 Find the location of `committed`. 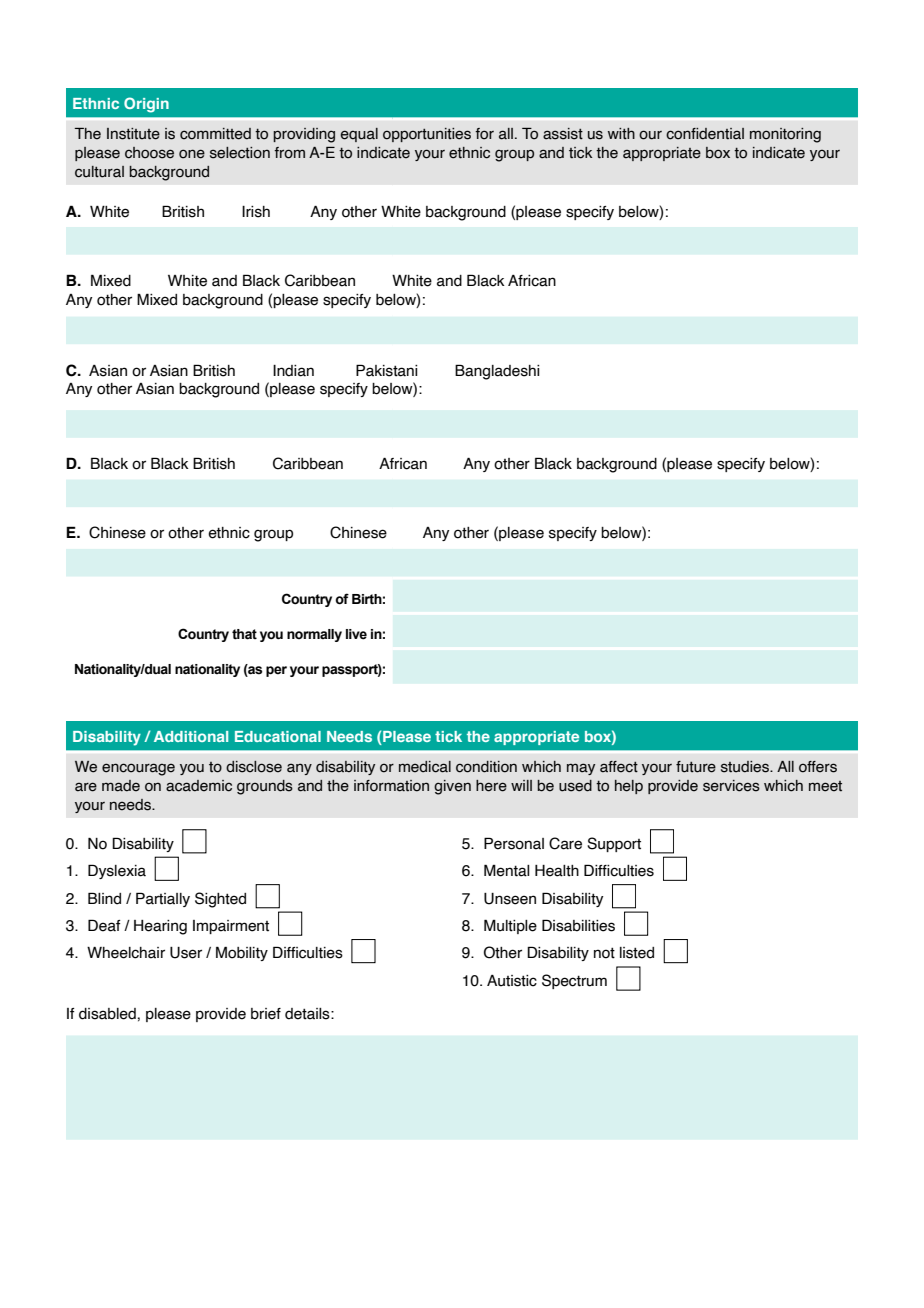

committed is located at coordinates (215, 134).
